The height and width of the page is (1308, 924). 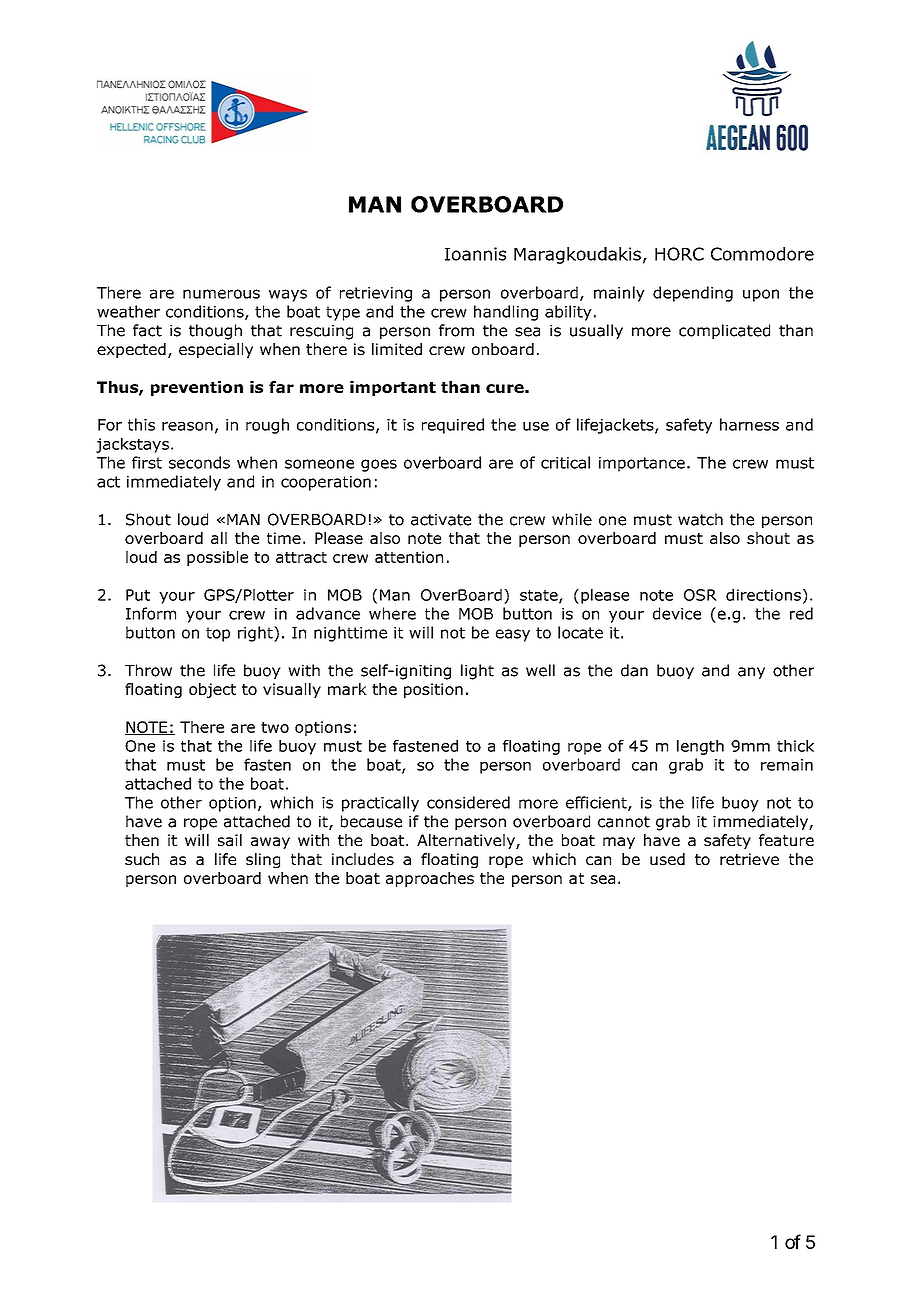 I want to click on possible, so click(x=217, y=558).
